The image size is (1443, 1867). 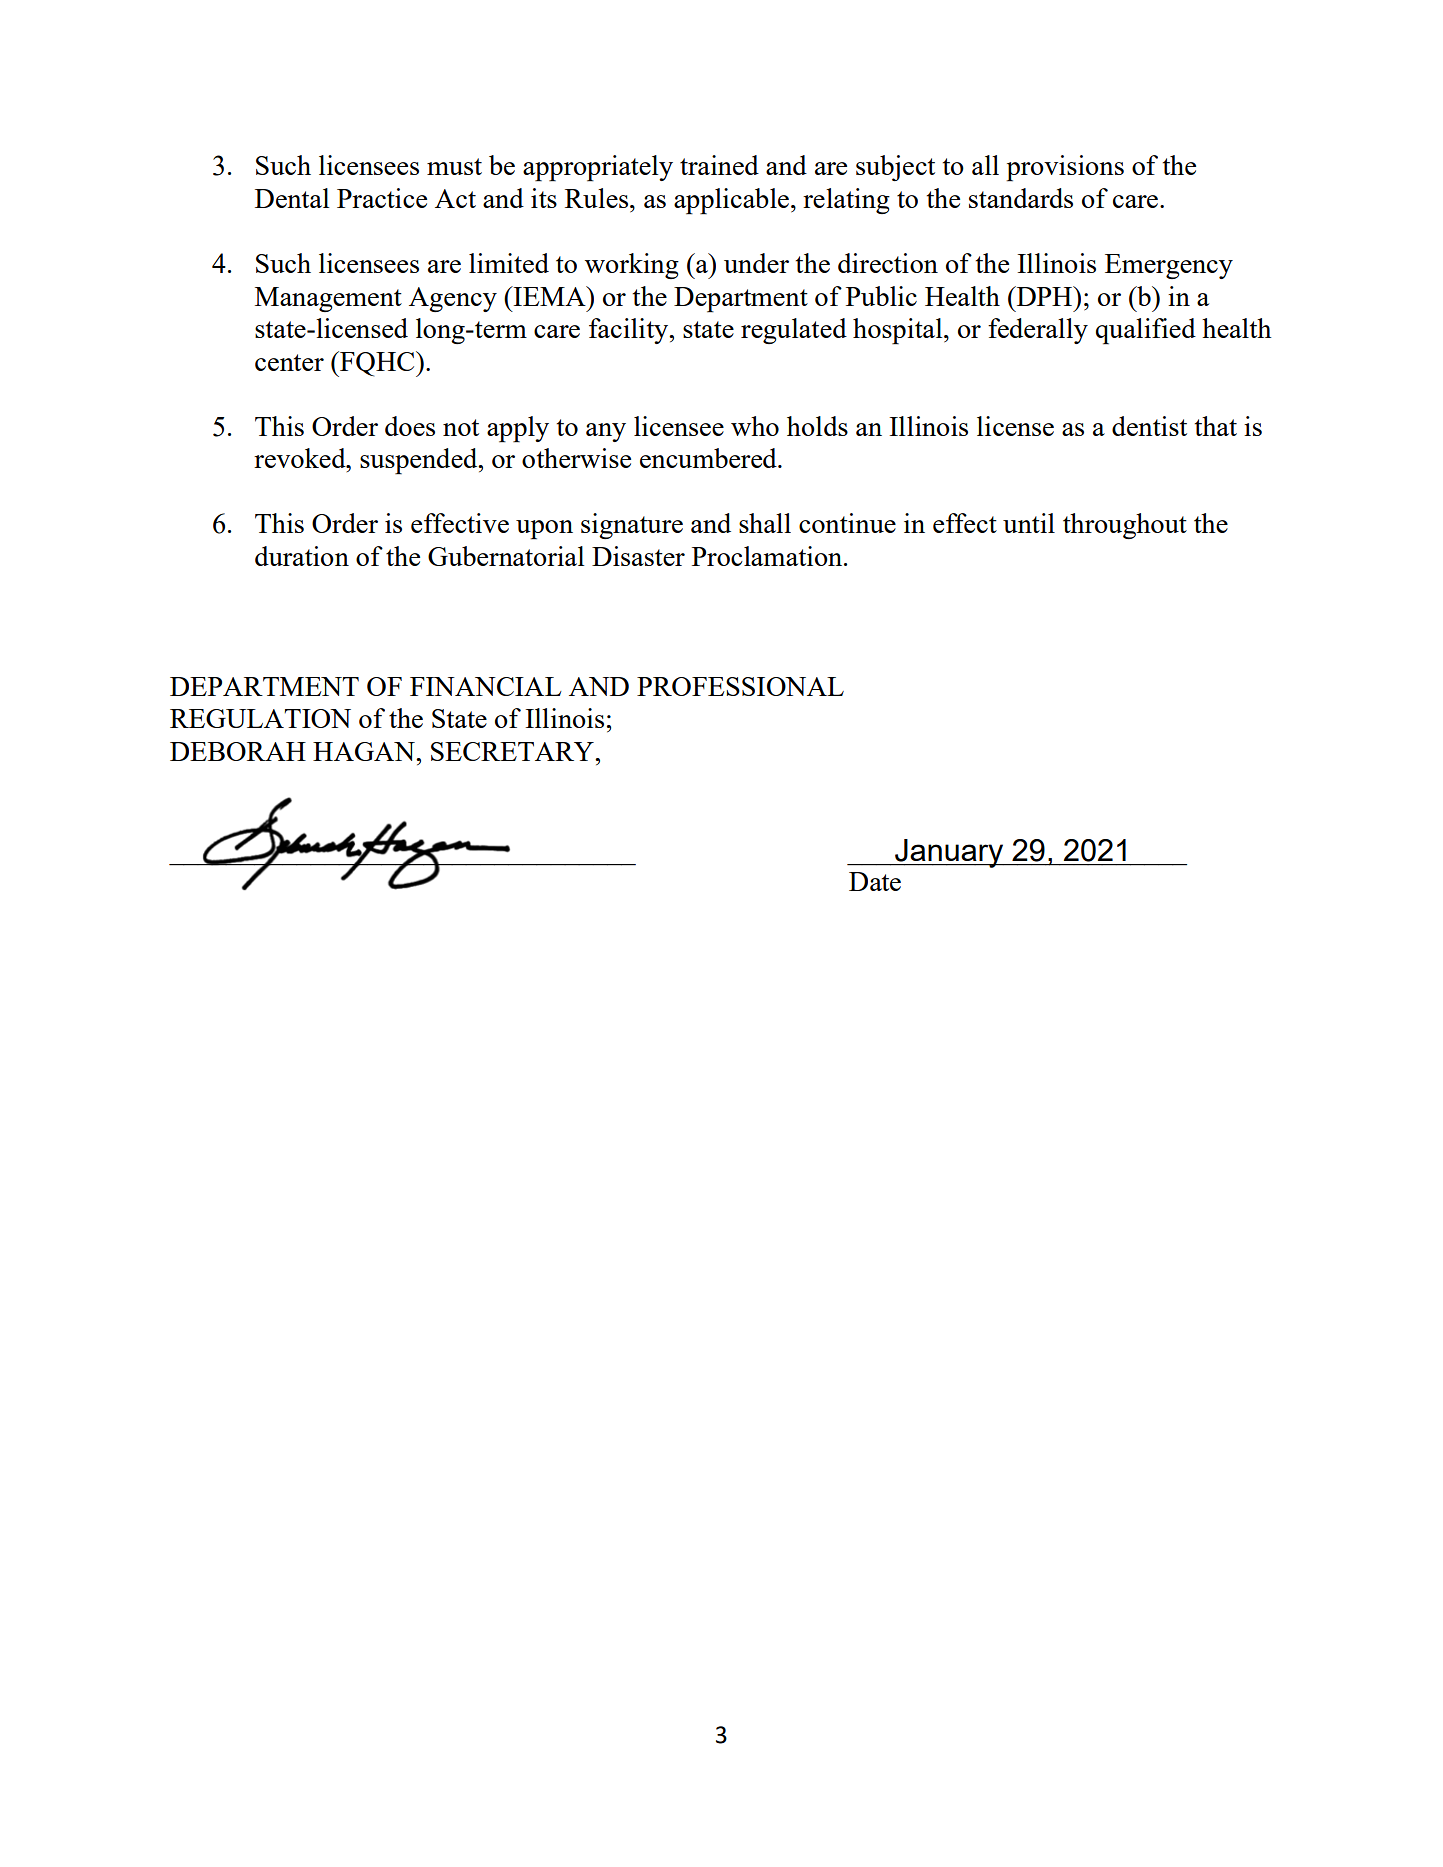 I want to click on provisions, so click(x=1065, y=168).
